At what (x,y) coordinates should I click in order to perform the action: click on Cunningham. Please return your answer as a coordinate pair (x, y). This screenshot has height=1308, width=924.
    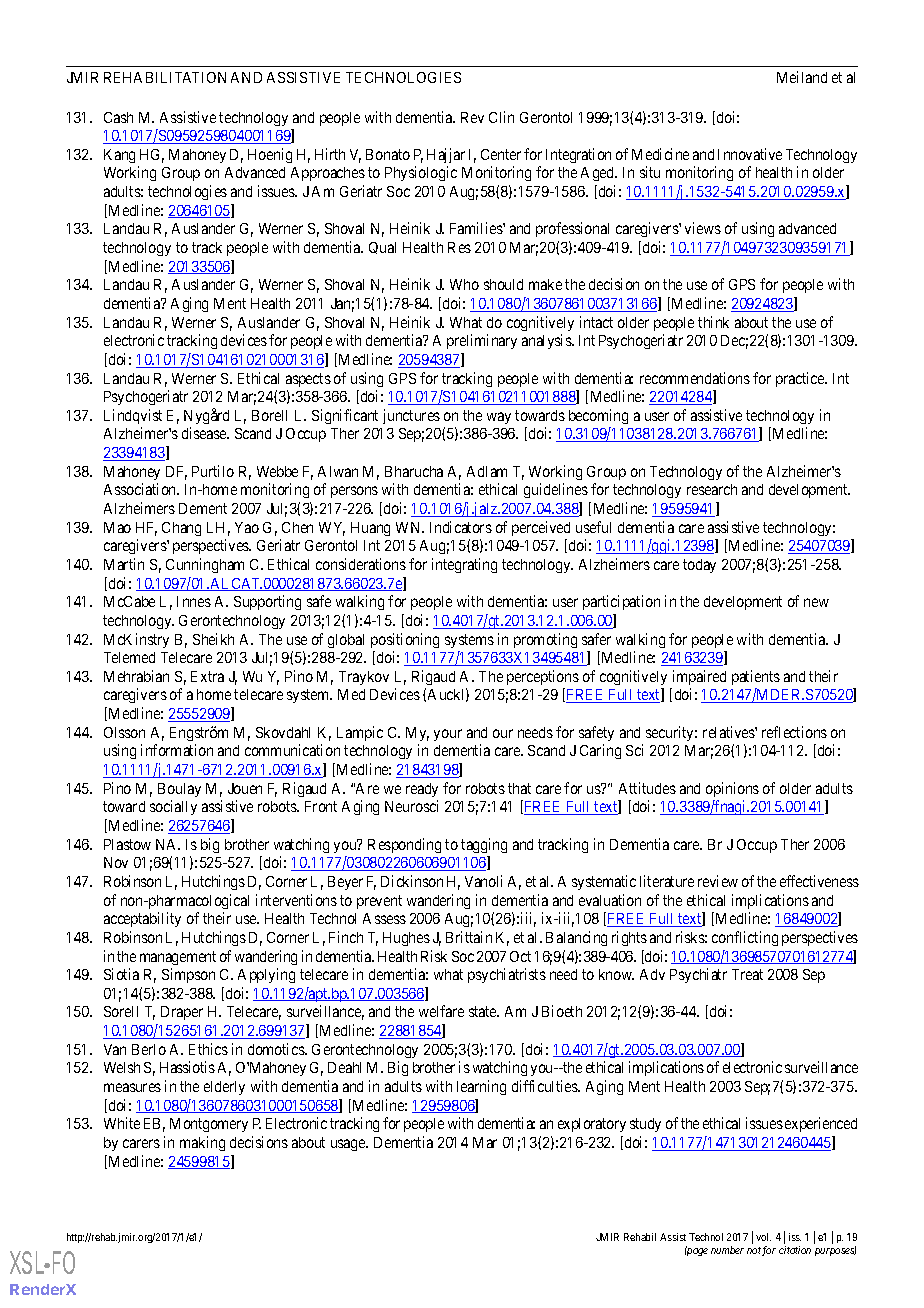
    Looking at the image, I should click on (205, 565).
